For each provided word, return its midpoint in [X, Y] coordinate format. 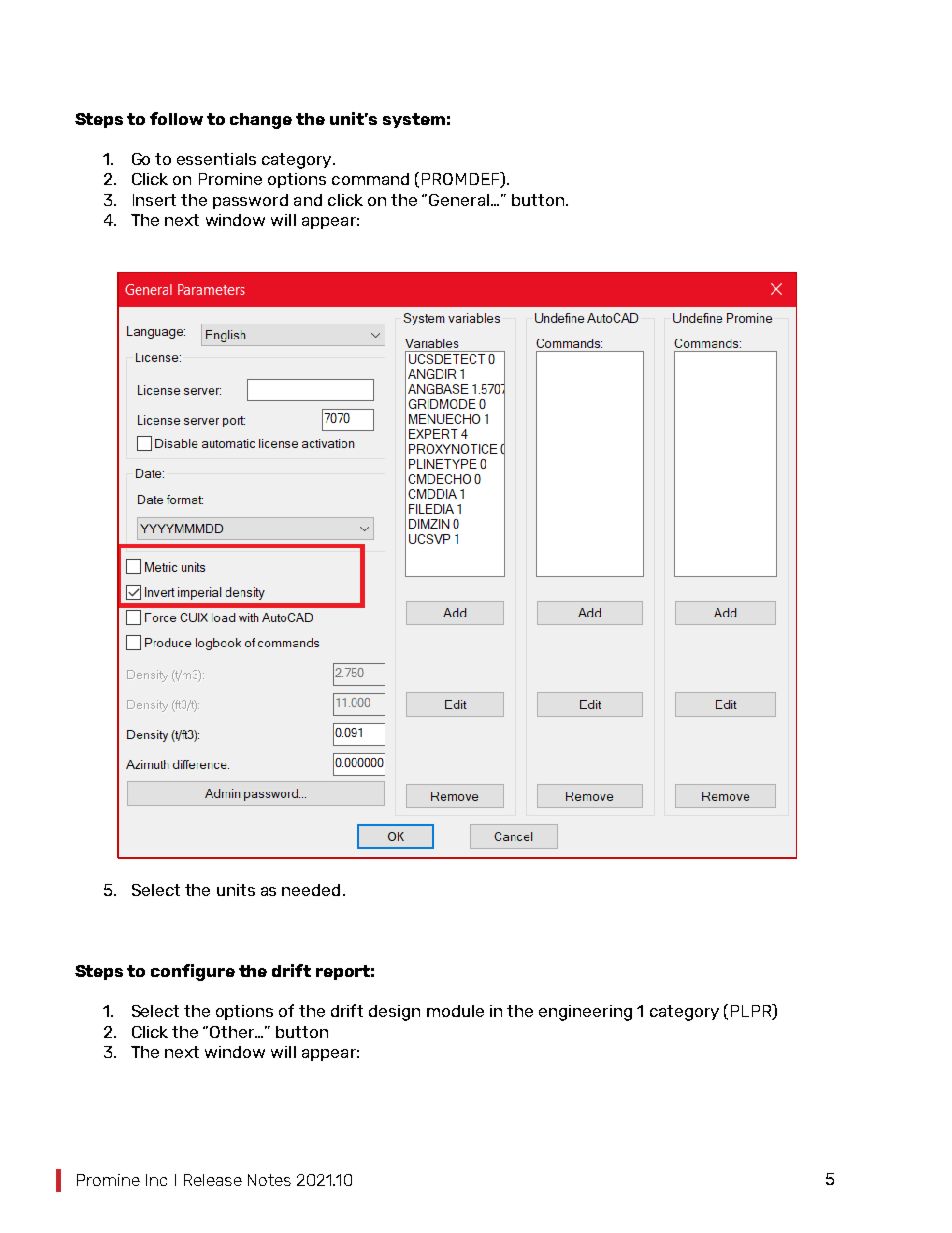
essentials [216, 159]
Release [213, 1180]
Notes [269, 1180]
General [459, 200]
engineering [585, 1013]
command [370, 179]
